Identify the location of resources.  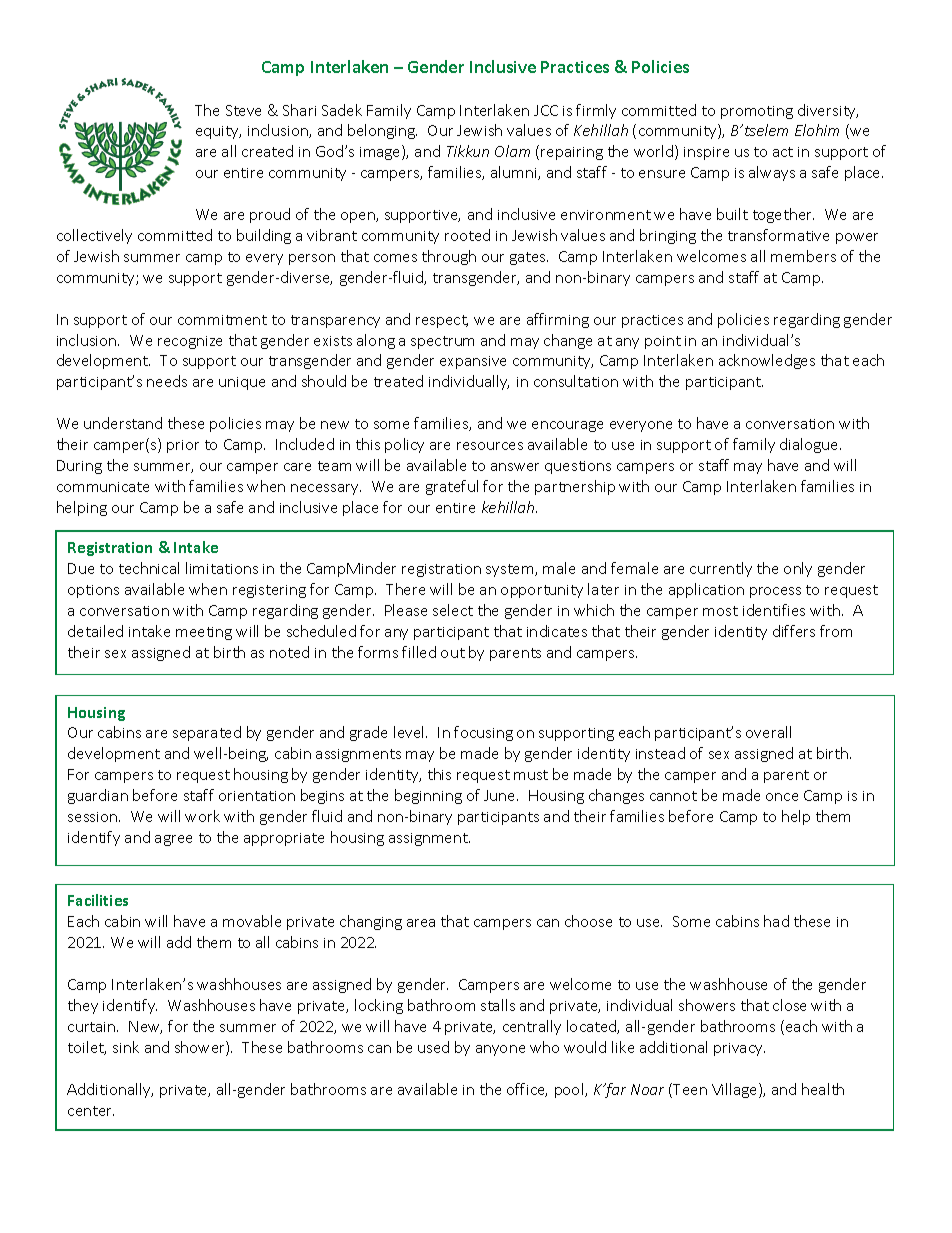
(490, 446).
